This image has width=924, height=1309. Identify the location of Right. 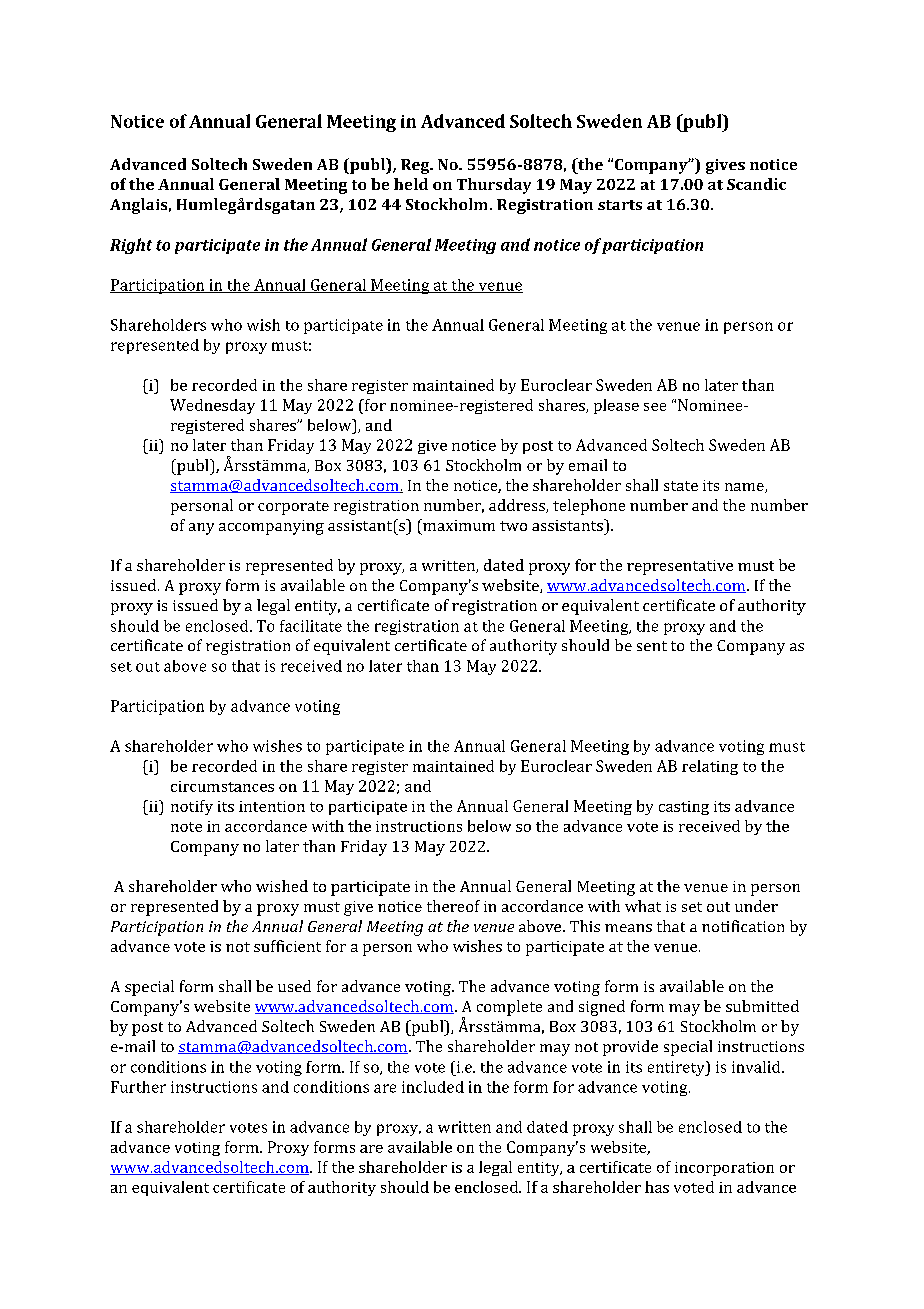
(131, 246).
